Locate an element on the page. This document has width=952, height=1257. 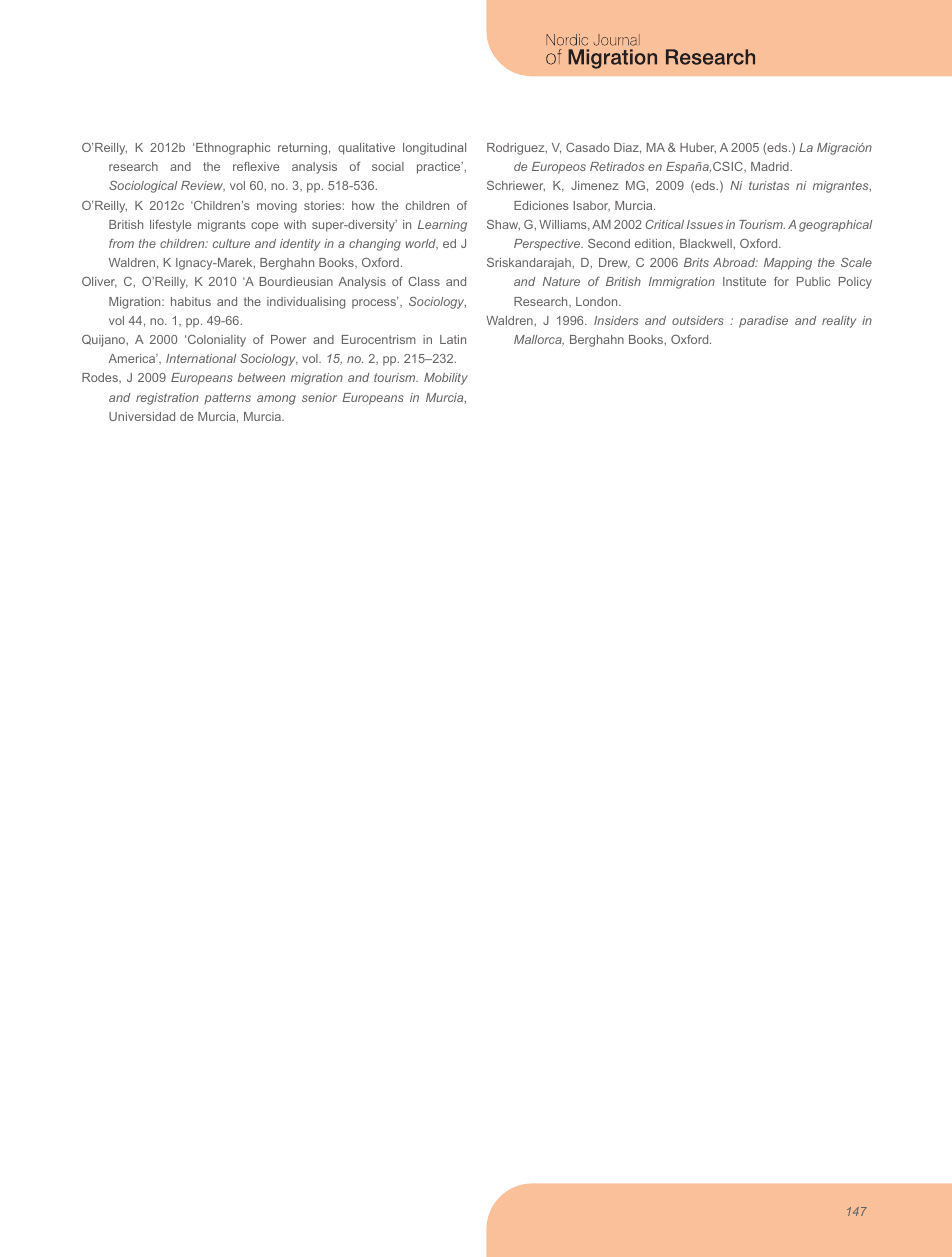
Madrid is located at coordinates (771, 166).
